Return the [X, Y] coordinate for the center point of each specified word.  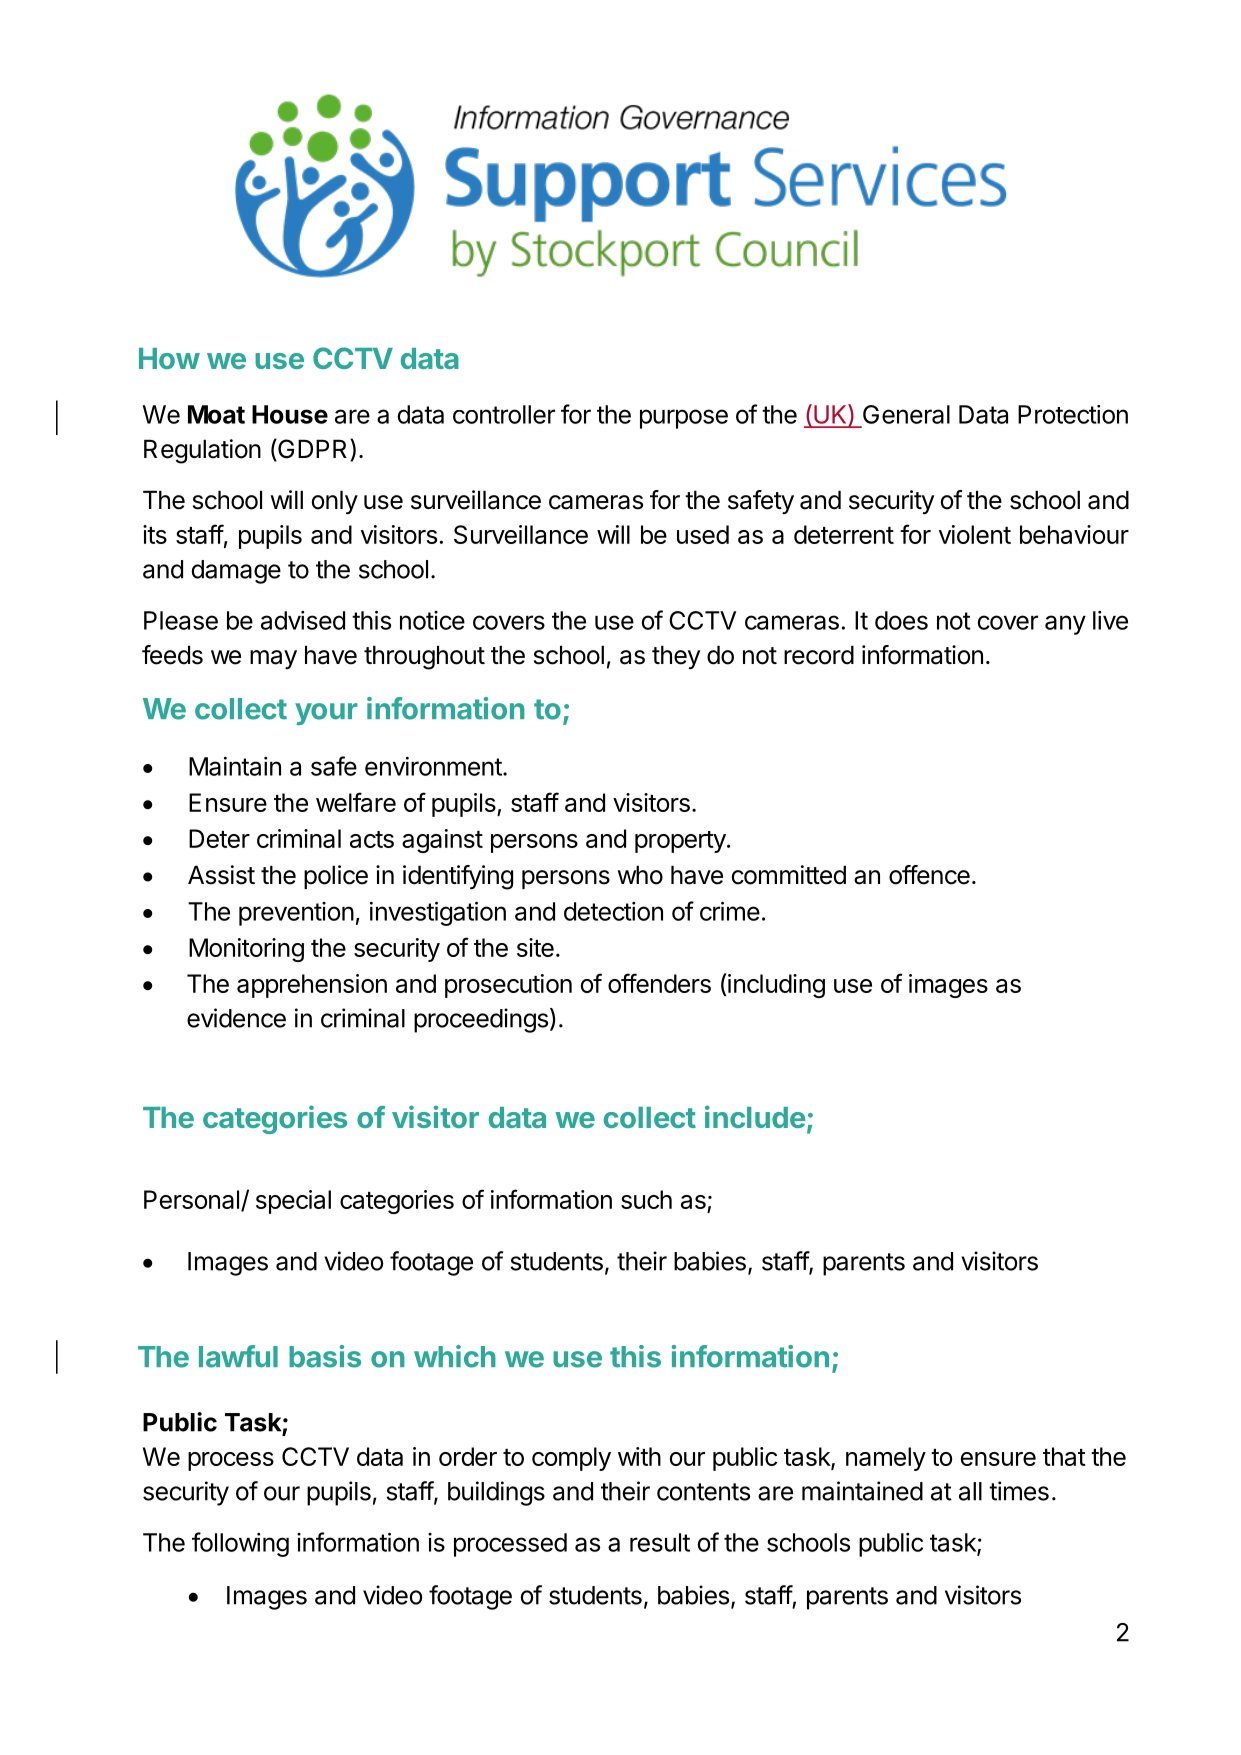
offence [929, 875]
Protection [1073, 414]
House [290, 414]
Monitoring [246, 950]
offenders [659, 983]
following [240, 1544]
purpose [684, 419]
